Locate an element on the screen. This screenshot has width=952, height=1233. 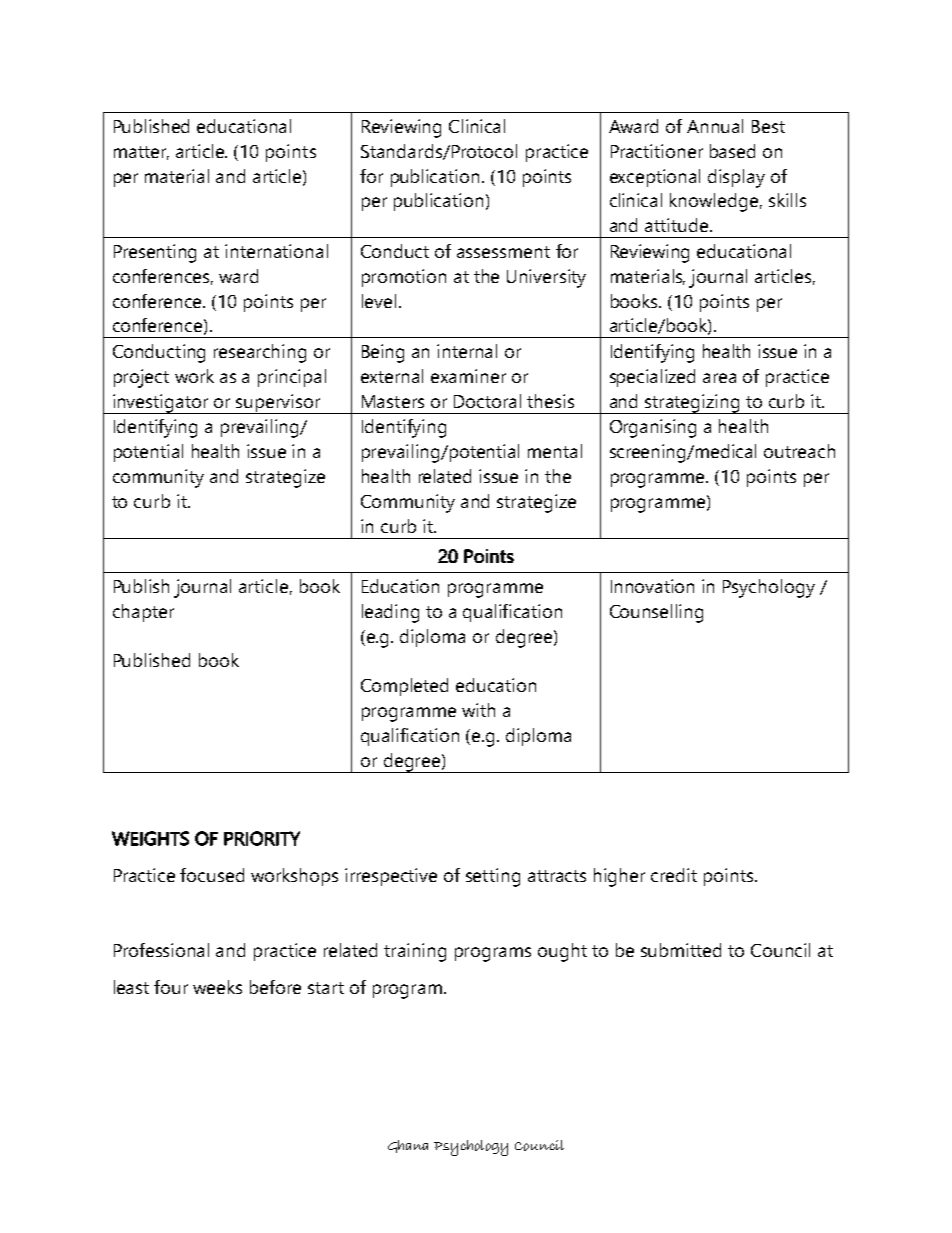
weeks is located at coordinates (217, 987).
